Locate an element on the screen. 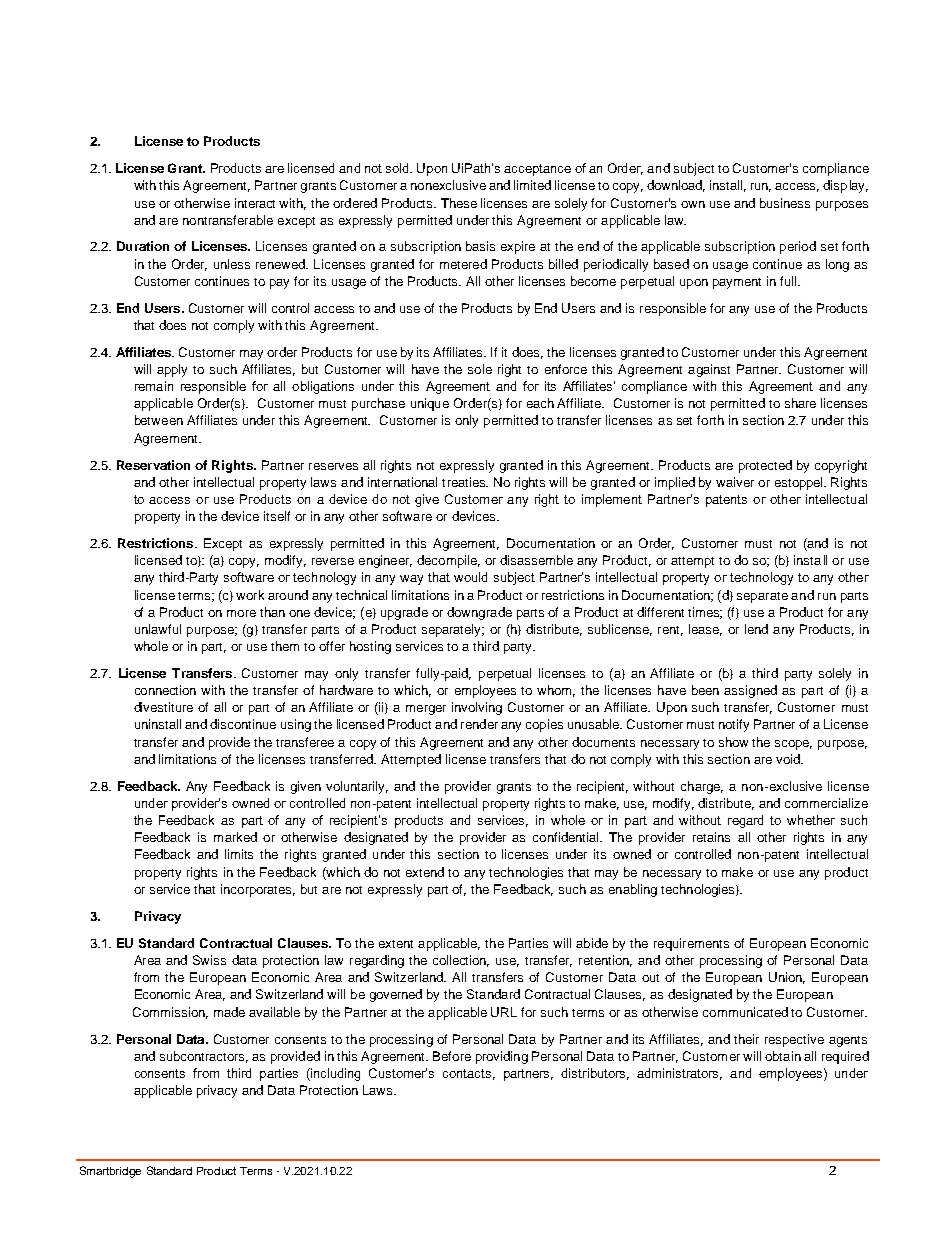 This screenshot has height=1233, width=952. providing is located at coordinates (502, 1057).
